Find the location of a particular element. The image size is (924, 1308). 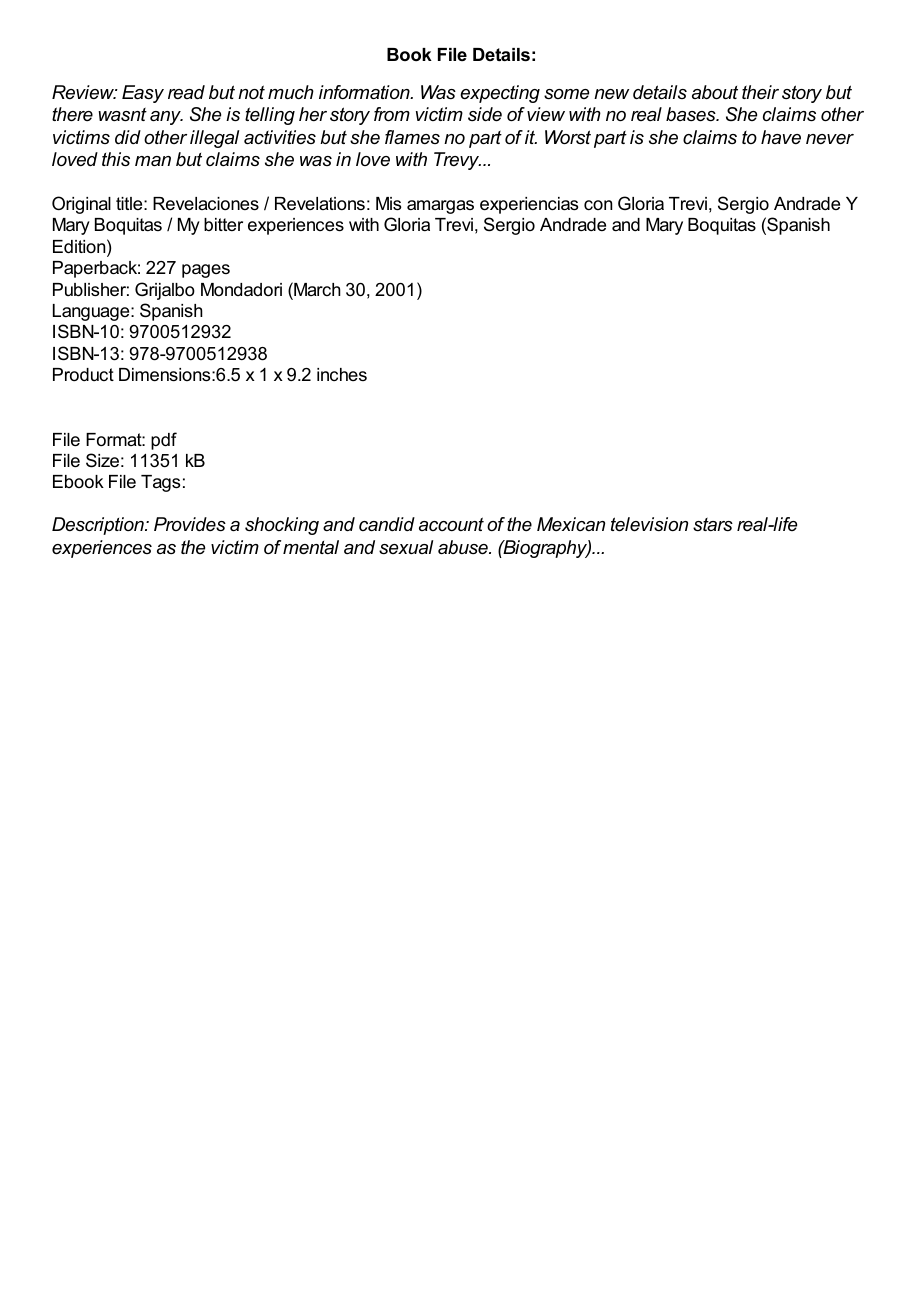

side is located at coordinates (485, 114).
